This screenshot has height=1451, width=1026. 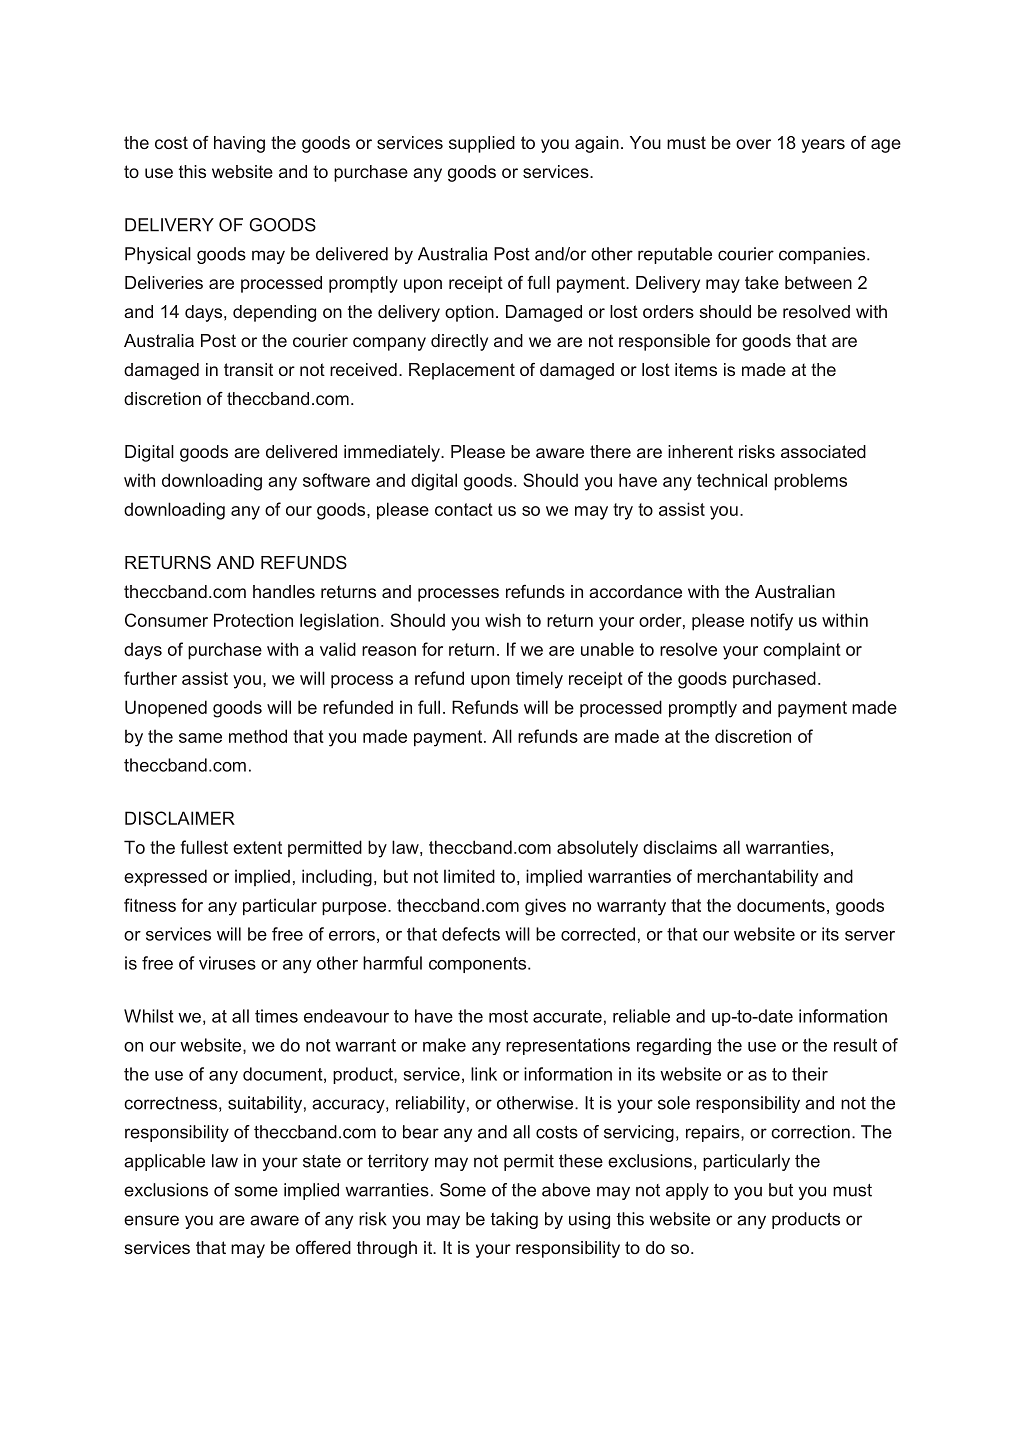 What do you see at coordinates (687, 1191) in the screenshot?
I see `apply` at bounding box center [687, 1191].
